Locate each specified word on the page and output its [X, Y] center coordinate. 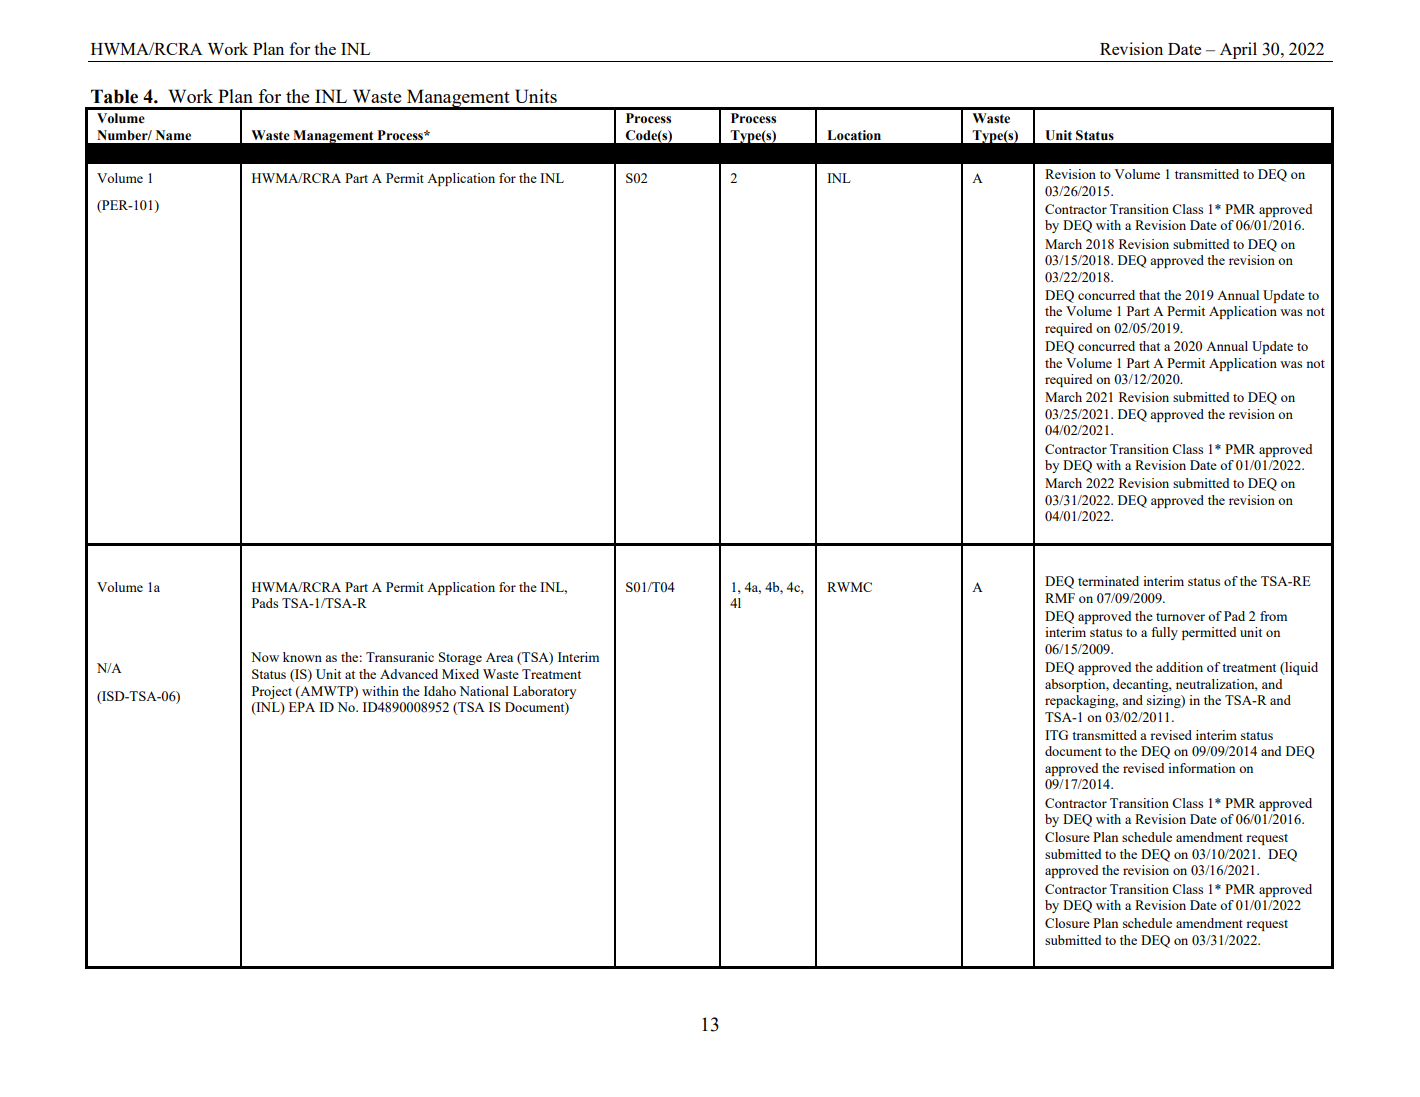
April [1238, 52]
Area [499, 657]
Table [114, 96]
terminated [1108, 581]
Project [272, 692]
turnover [1180, 617]
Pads [265, 603]
